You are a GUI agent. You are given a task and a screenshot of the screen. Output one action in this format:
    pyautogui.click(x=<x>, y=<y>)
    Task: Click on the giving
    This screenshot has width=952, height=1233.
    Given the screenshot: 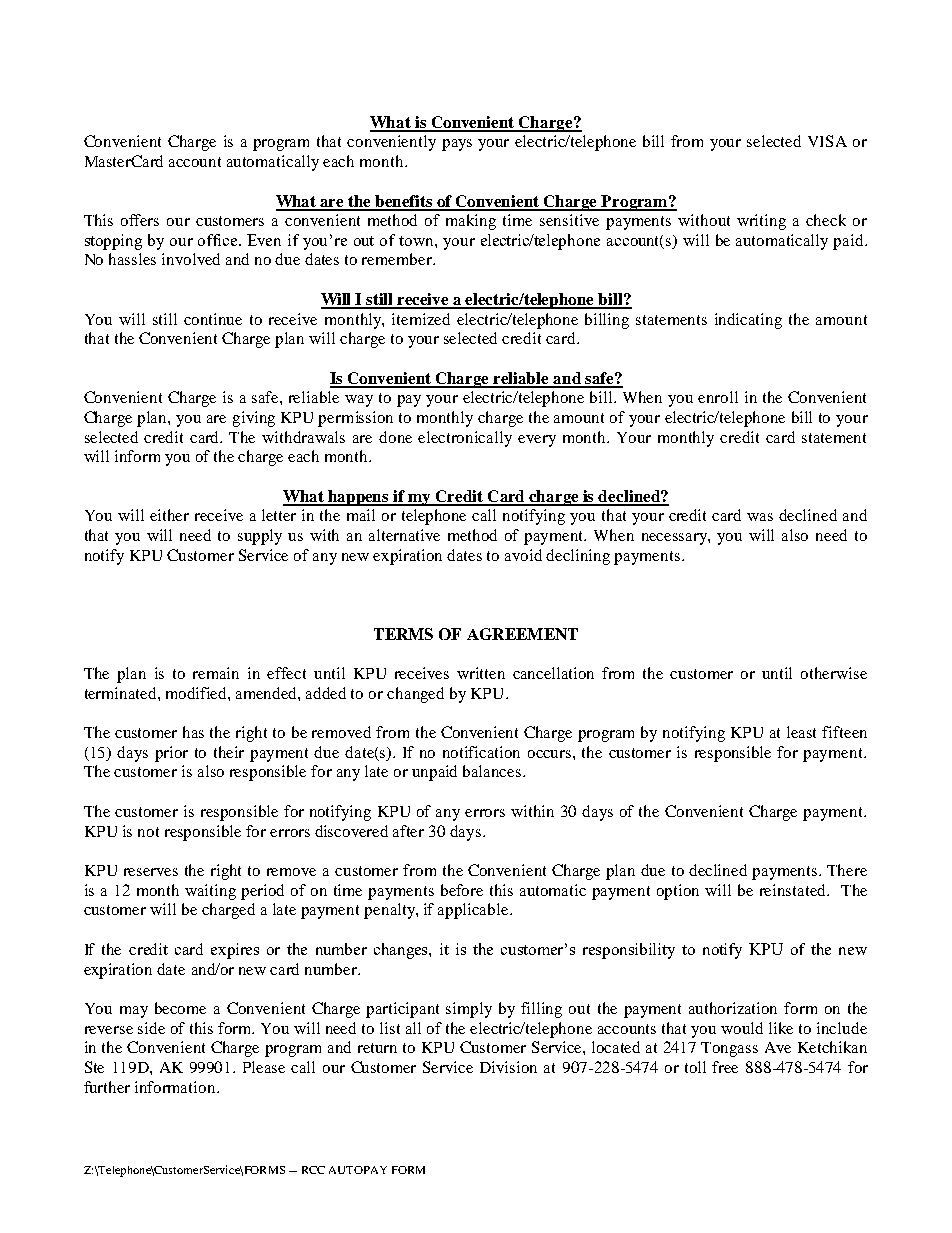 What is the action you would take?
    pyautogui.click(x=254, y=419)
